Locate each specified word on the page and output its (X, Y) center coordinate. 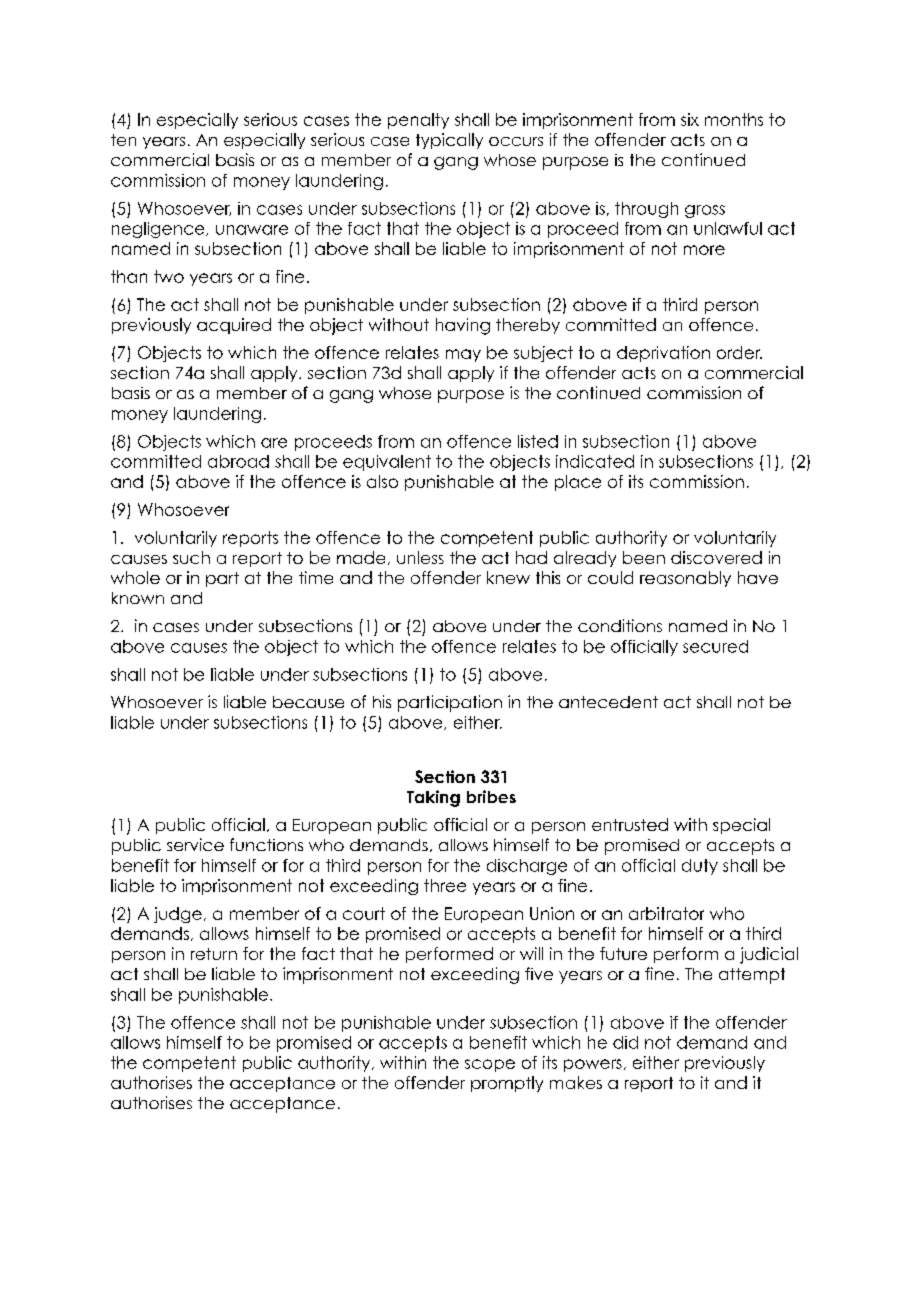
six (690, 119)
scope (490, 1065)
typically (449, 141)
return (214, 954)
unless (420, 557)
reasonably (685, 579)
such (191, 557)
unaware (252, 230)
